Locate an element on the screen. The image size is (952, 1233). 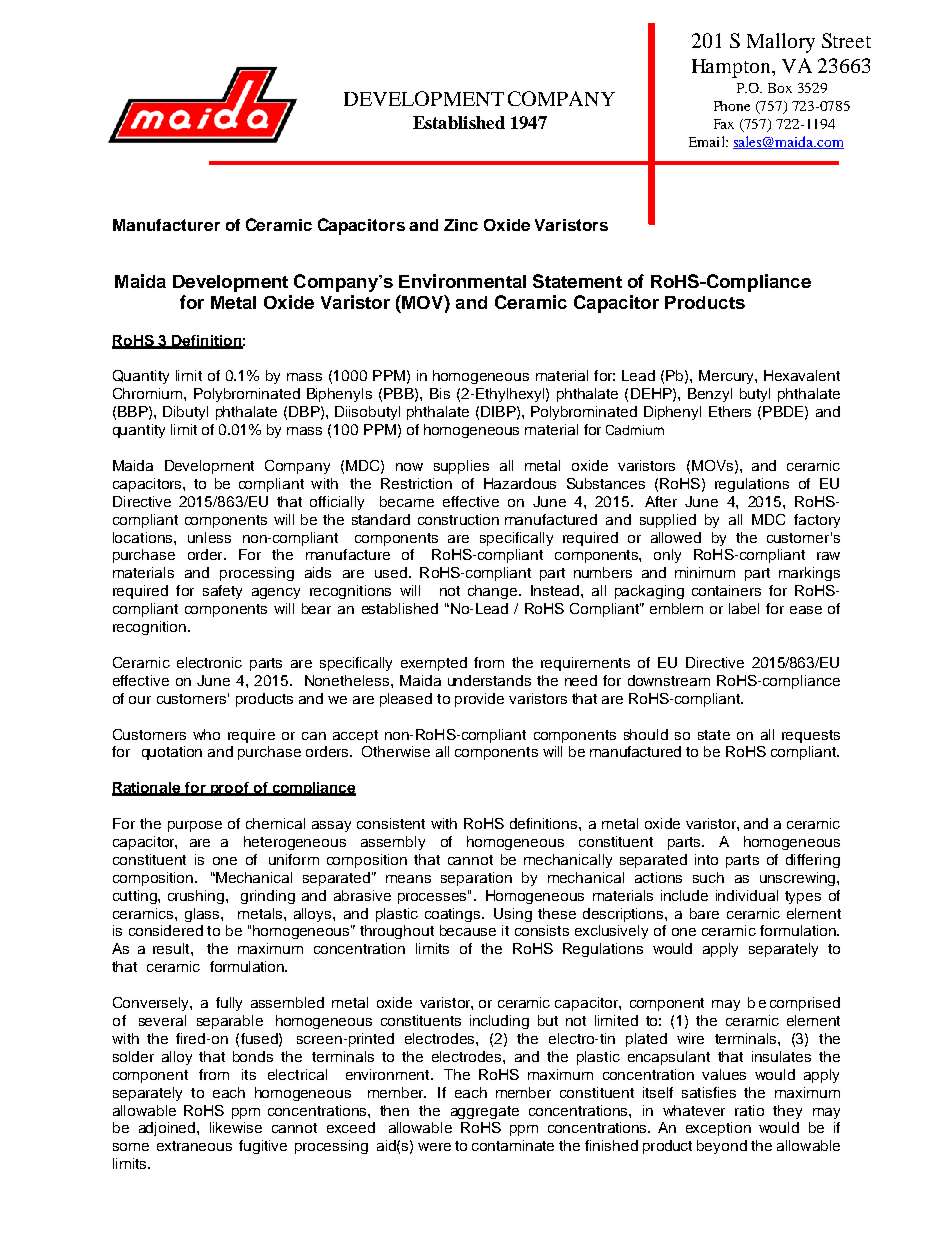
Fax is located at coordinates (724, 124).
